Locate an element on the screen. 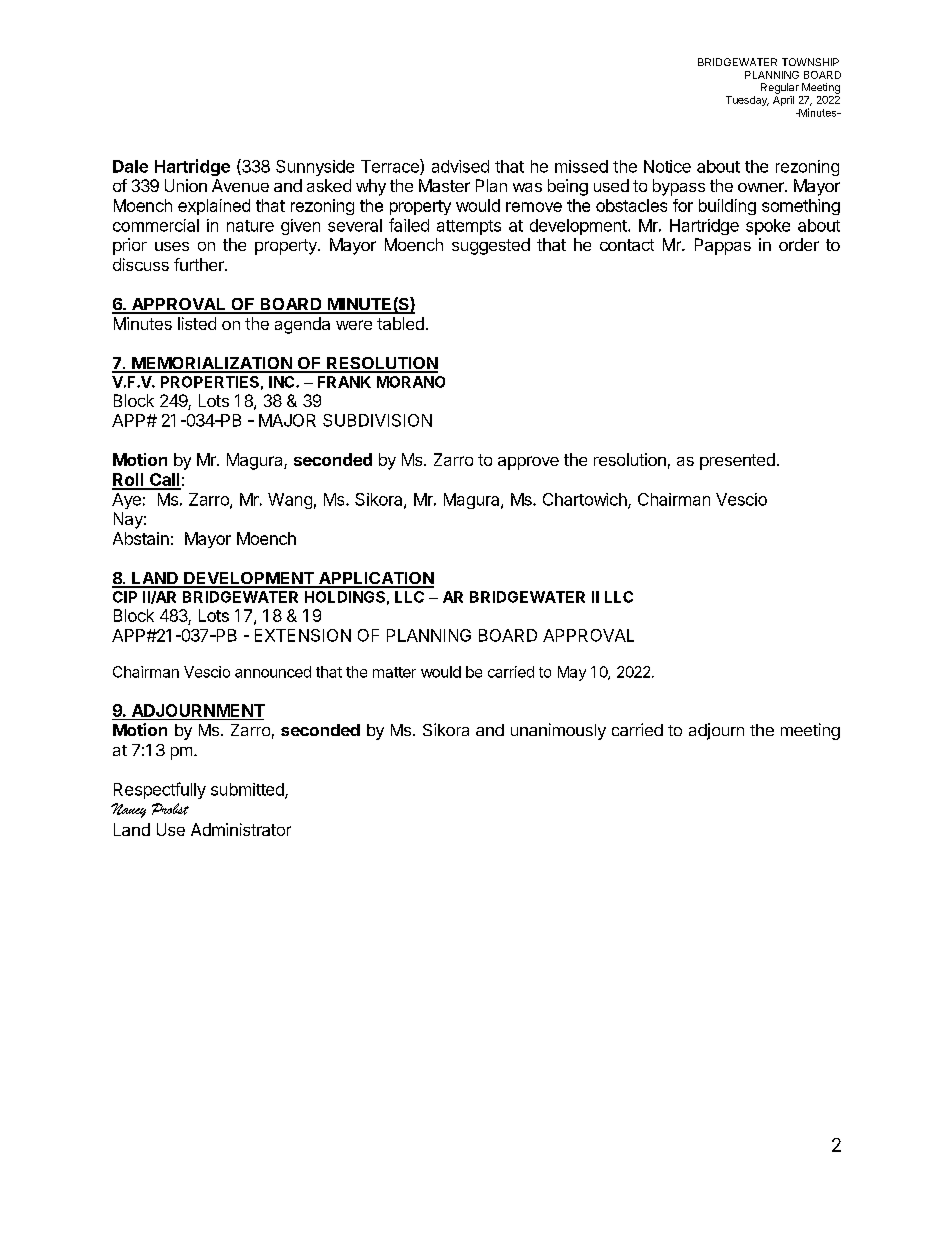  APPLICATION is located at coordinates (375, 579).
